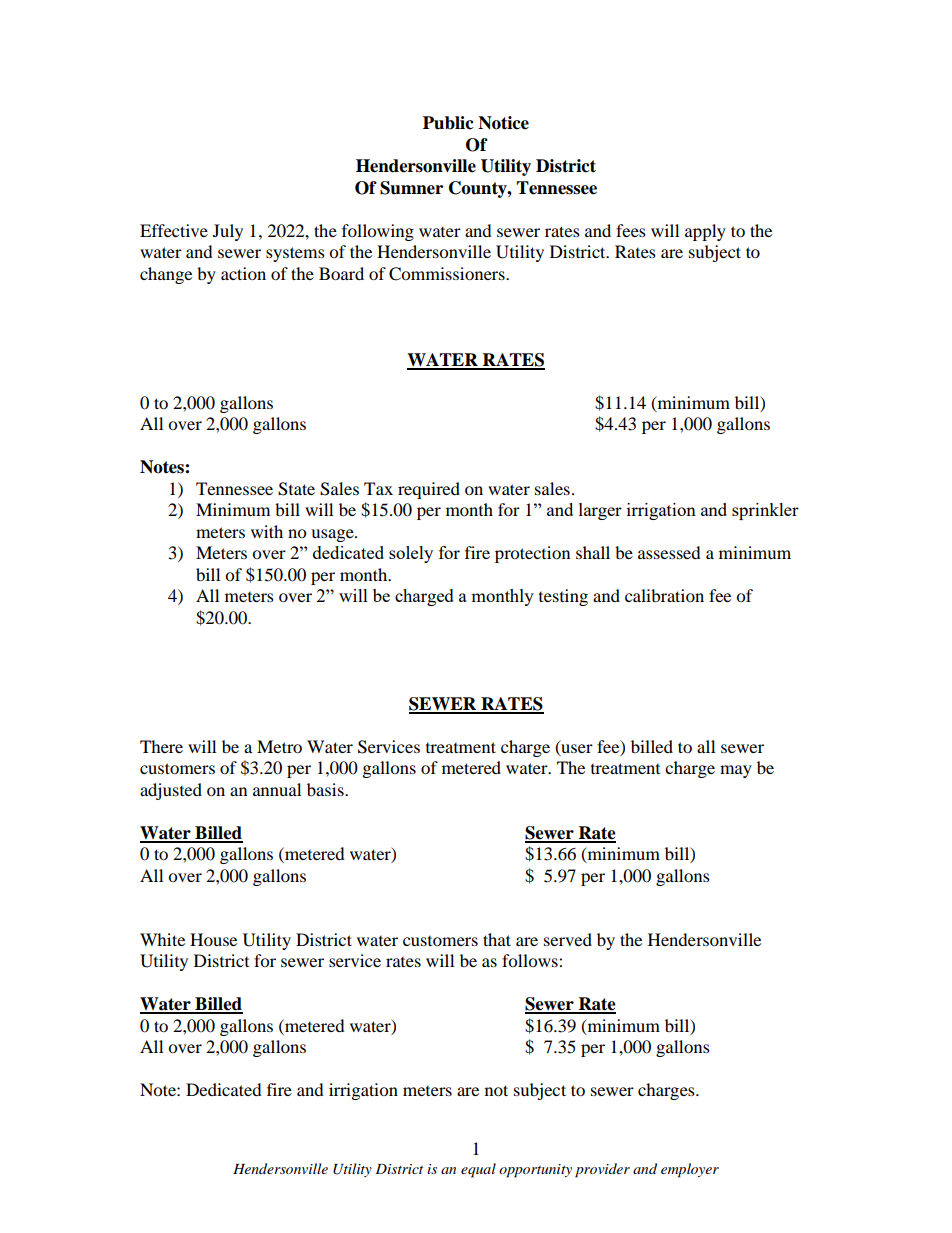 The image size is (952, 1233). I want to click on testing, so click(563, 597).
